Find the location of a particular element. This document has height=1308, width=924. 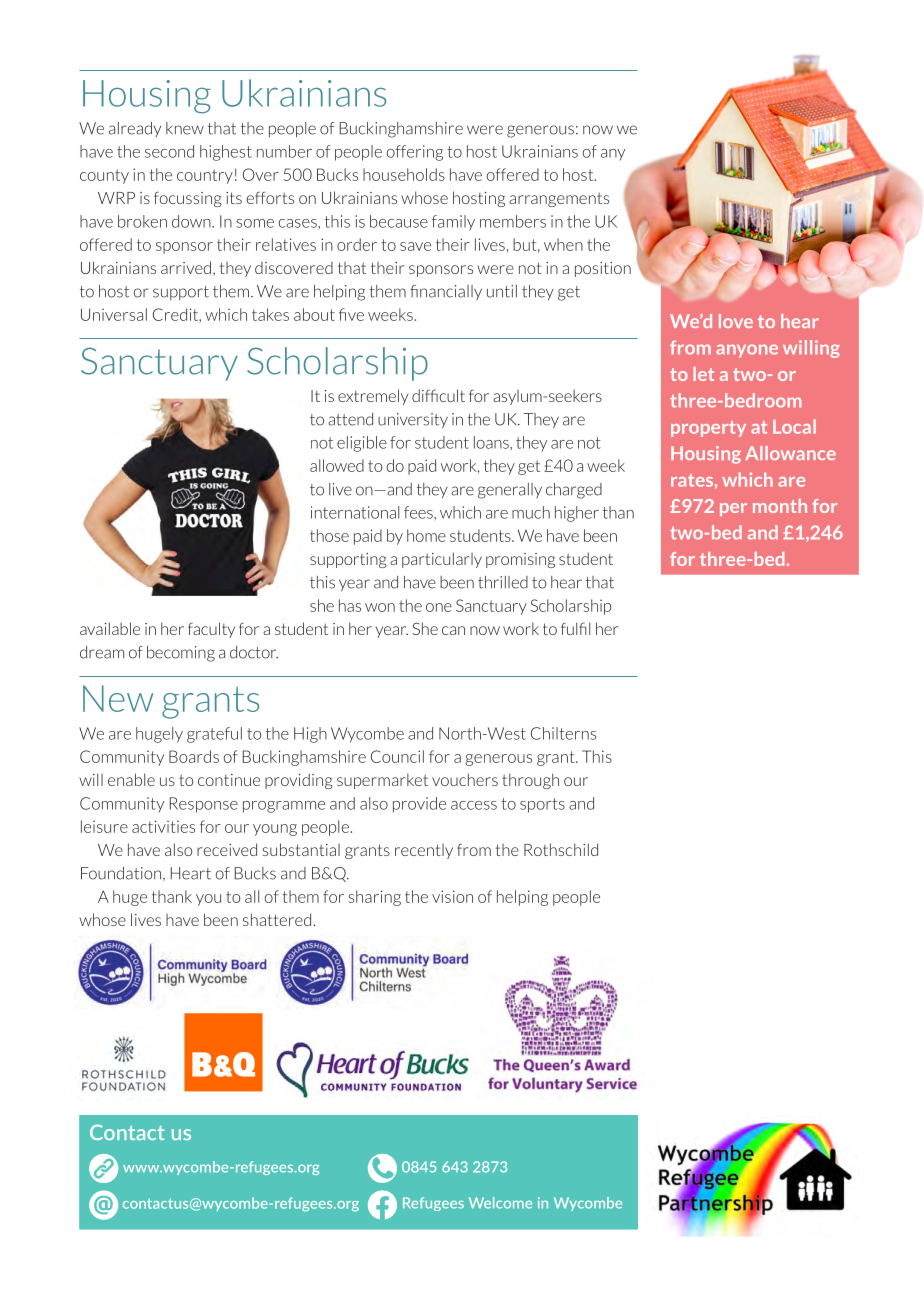

Welcome is located at coordinates (500, 1203).
